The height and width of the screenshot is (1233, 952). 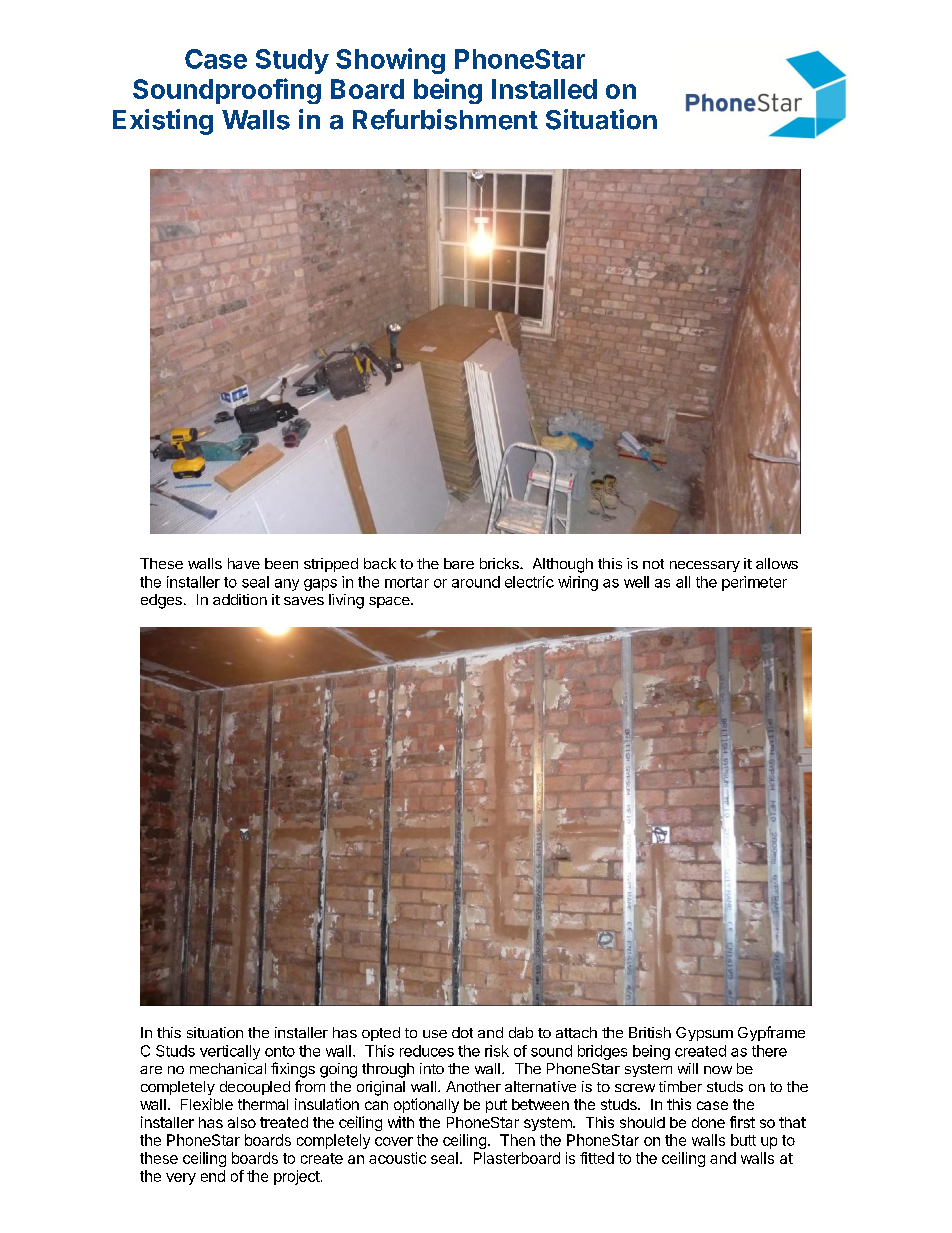 What do you see at coordinates (476, 582) in the screenshot?
I see `around` at bounding box center [476, 582].
